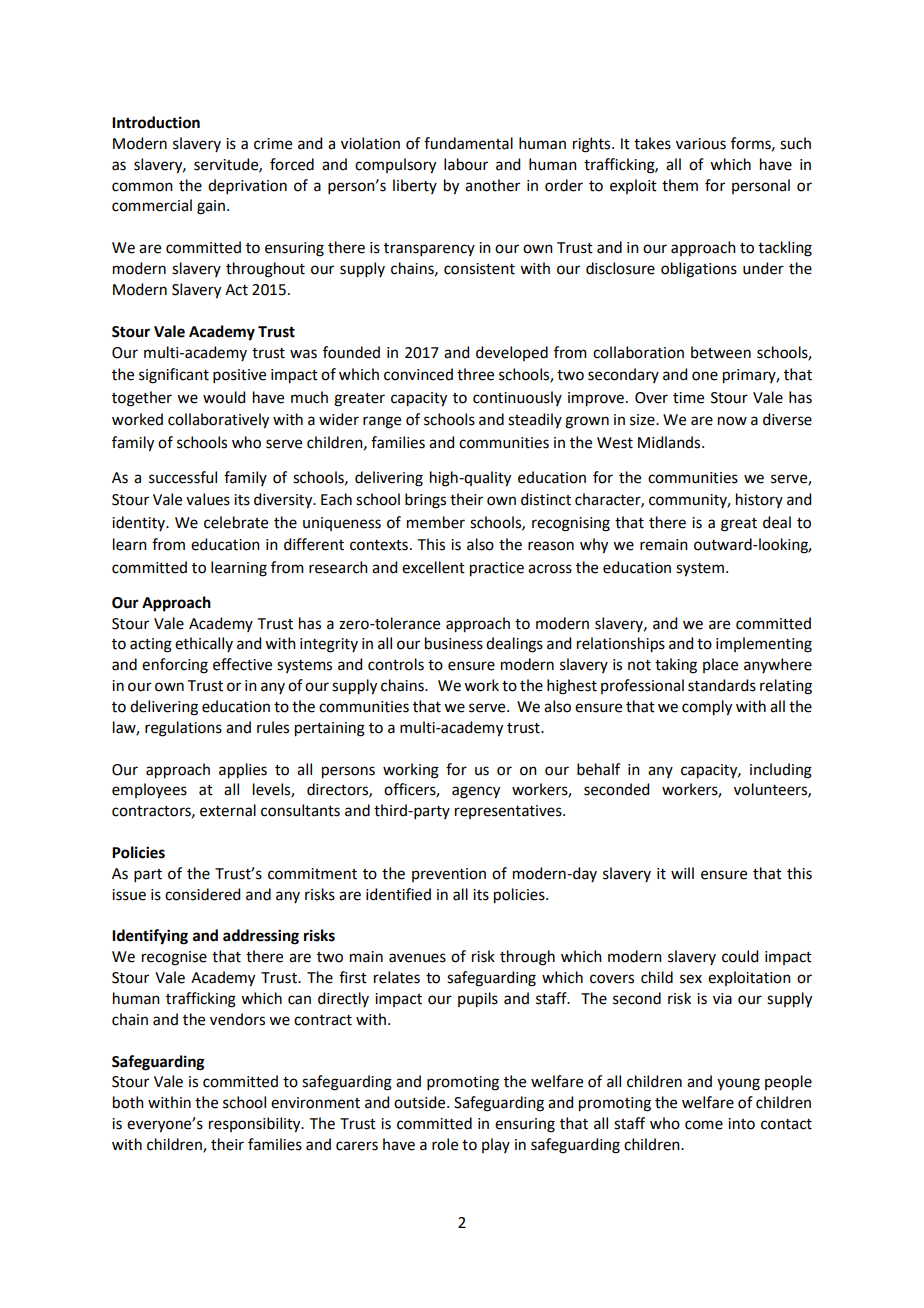  I want to click on deprivation, so click(247, 186).
